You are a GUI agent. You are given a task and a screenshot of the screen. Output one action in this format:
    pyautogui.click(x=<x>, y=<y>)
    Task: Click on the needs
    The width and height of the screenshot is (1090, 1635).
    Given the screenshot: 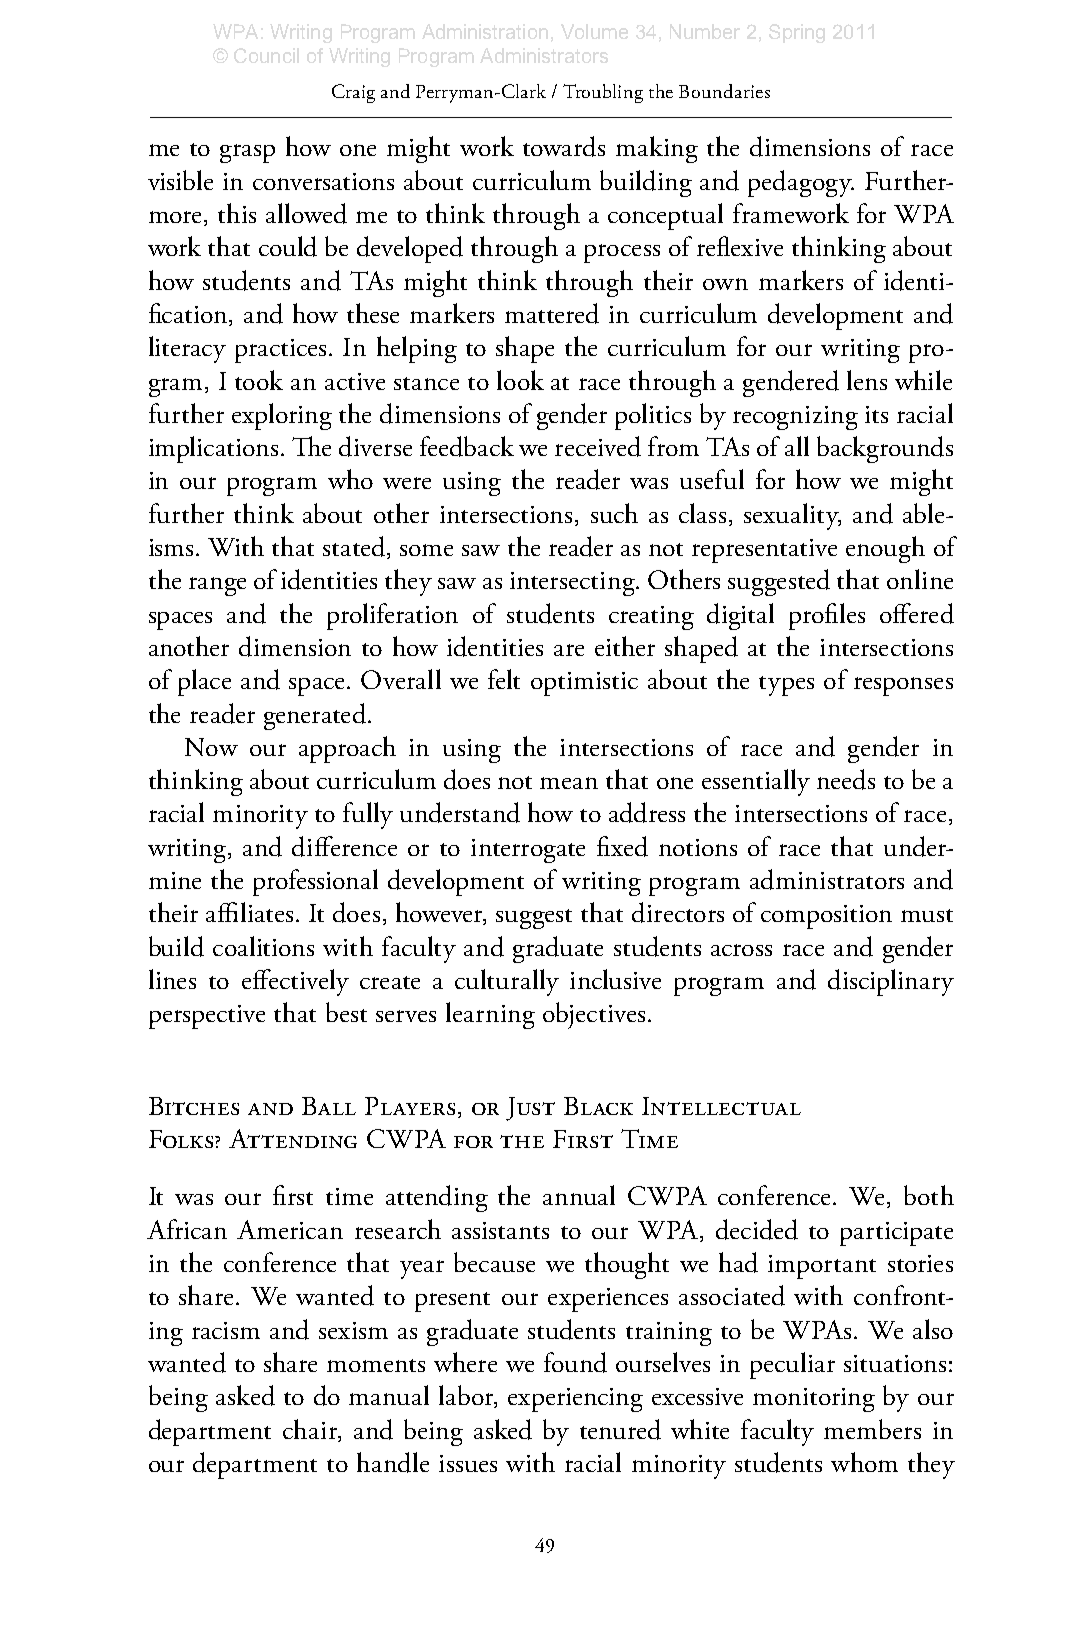 What is the action you would take?
    pyautogui.click(x=846, y=779)
